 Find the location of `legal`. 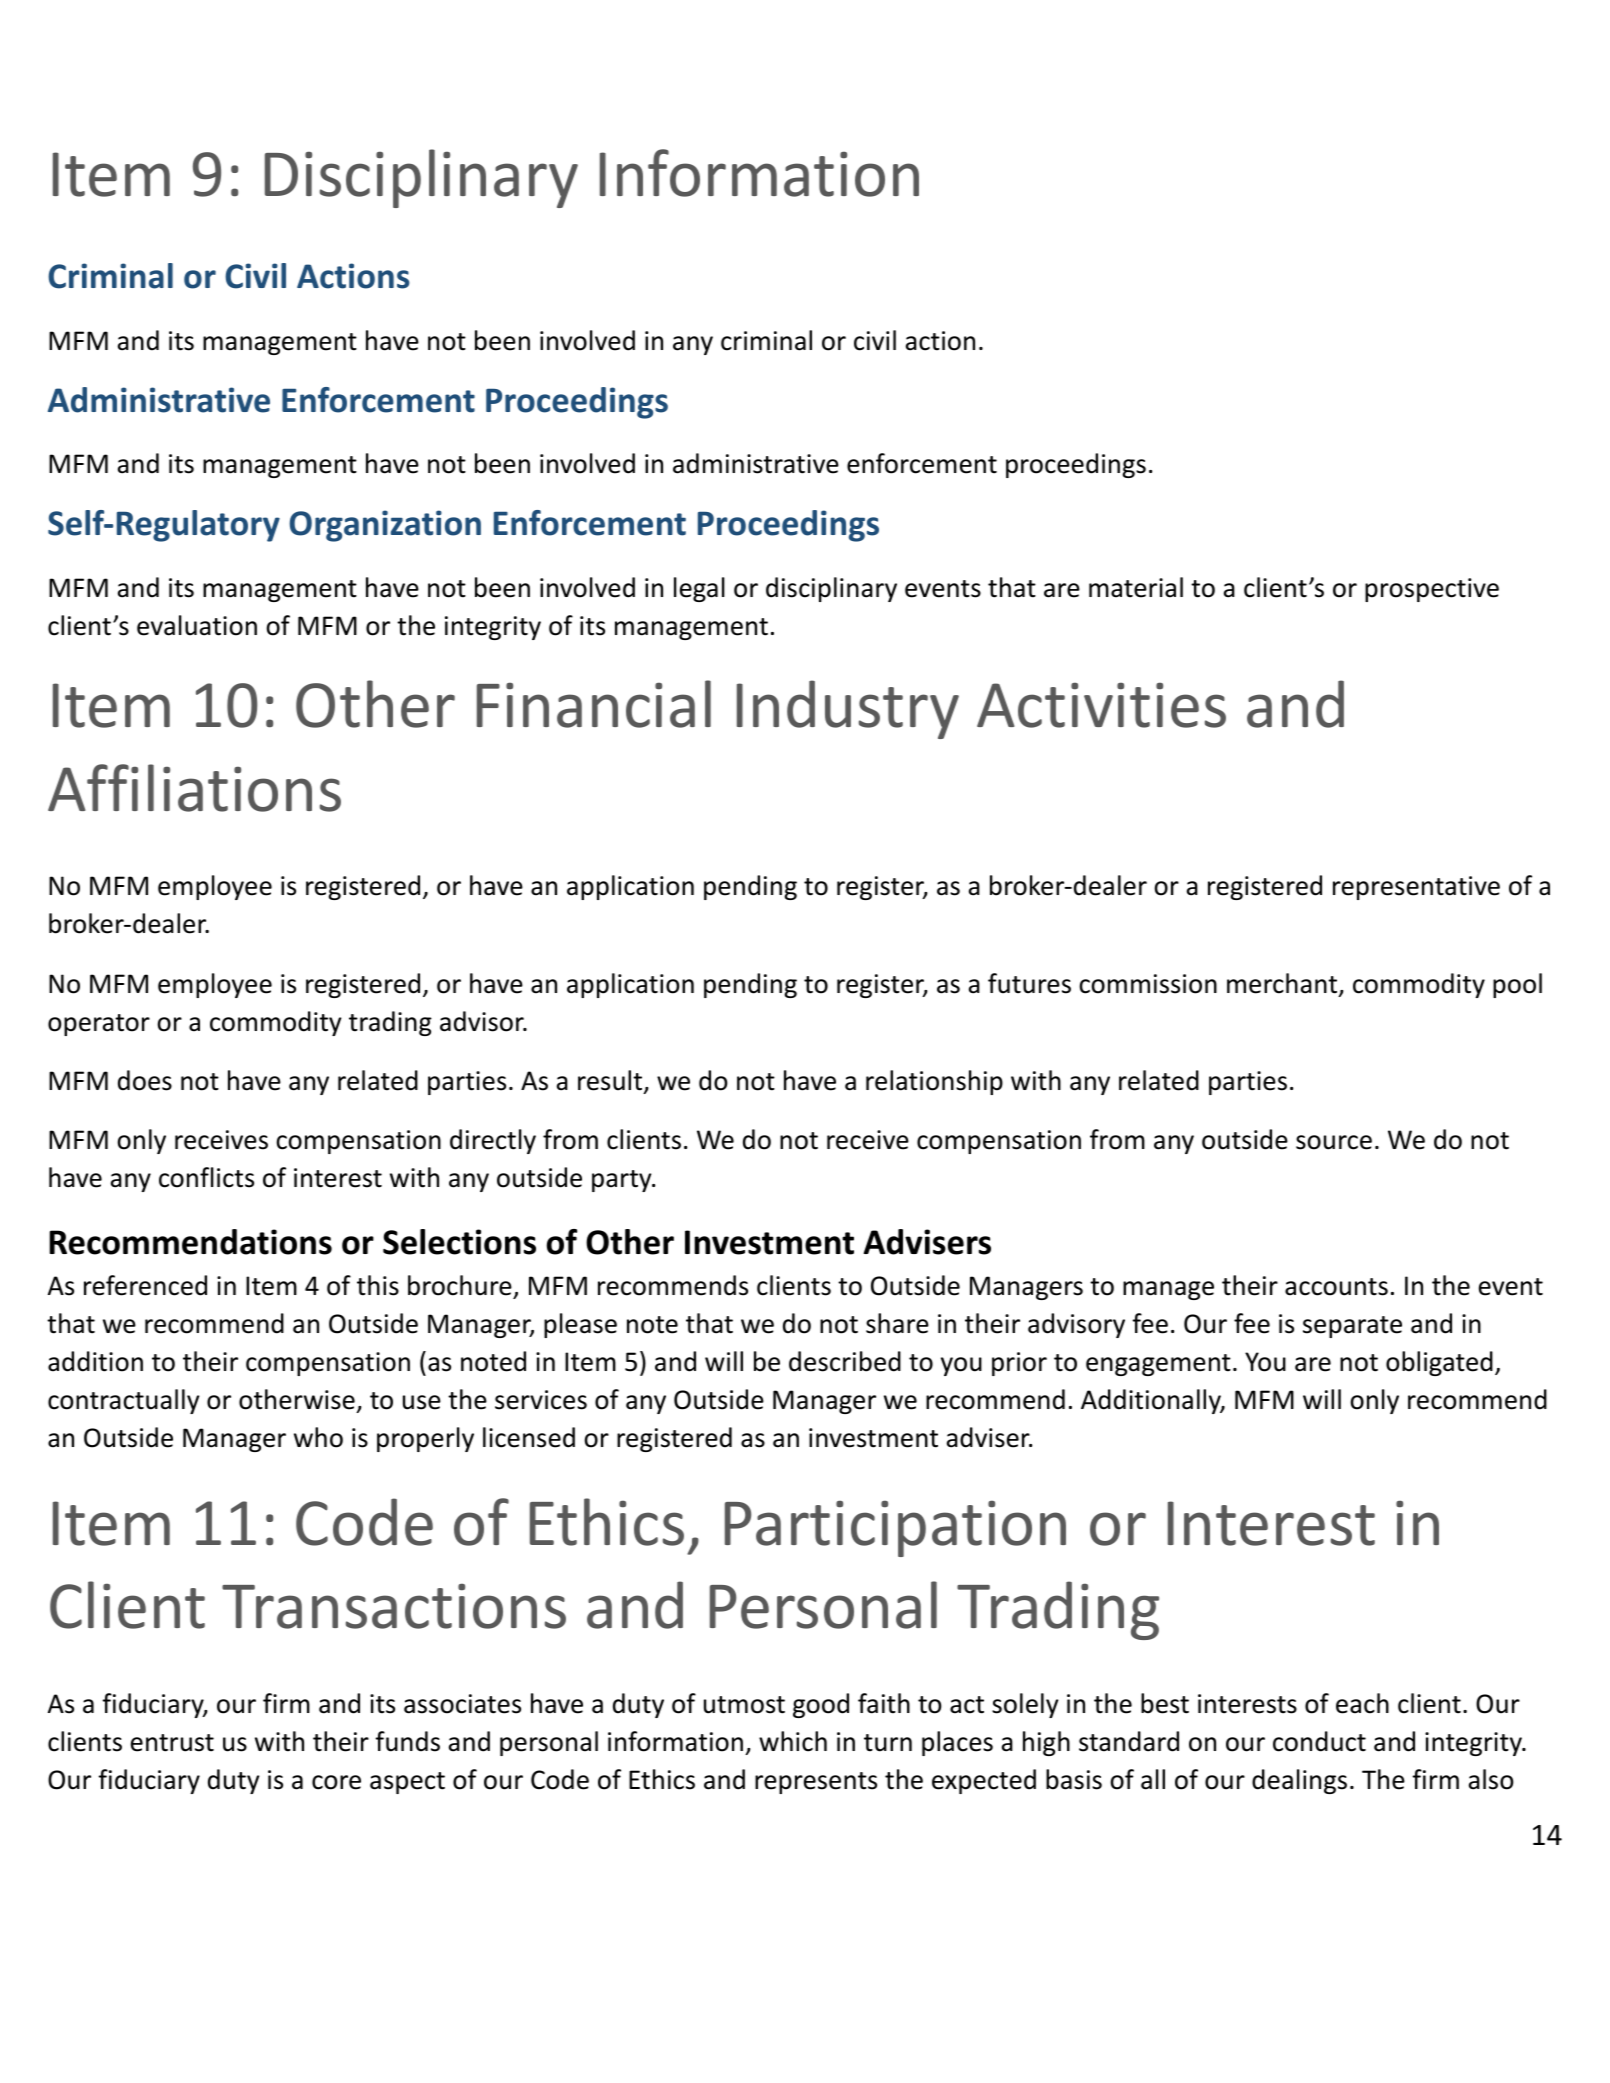

legal is located at coordinates (699, 589).
